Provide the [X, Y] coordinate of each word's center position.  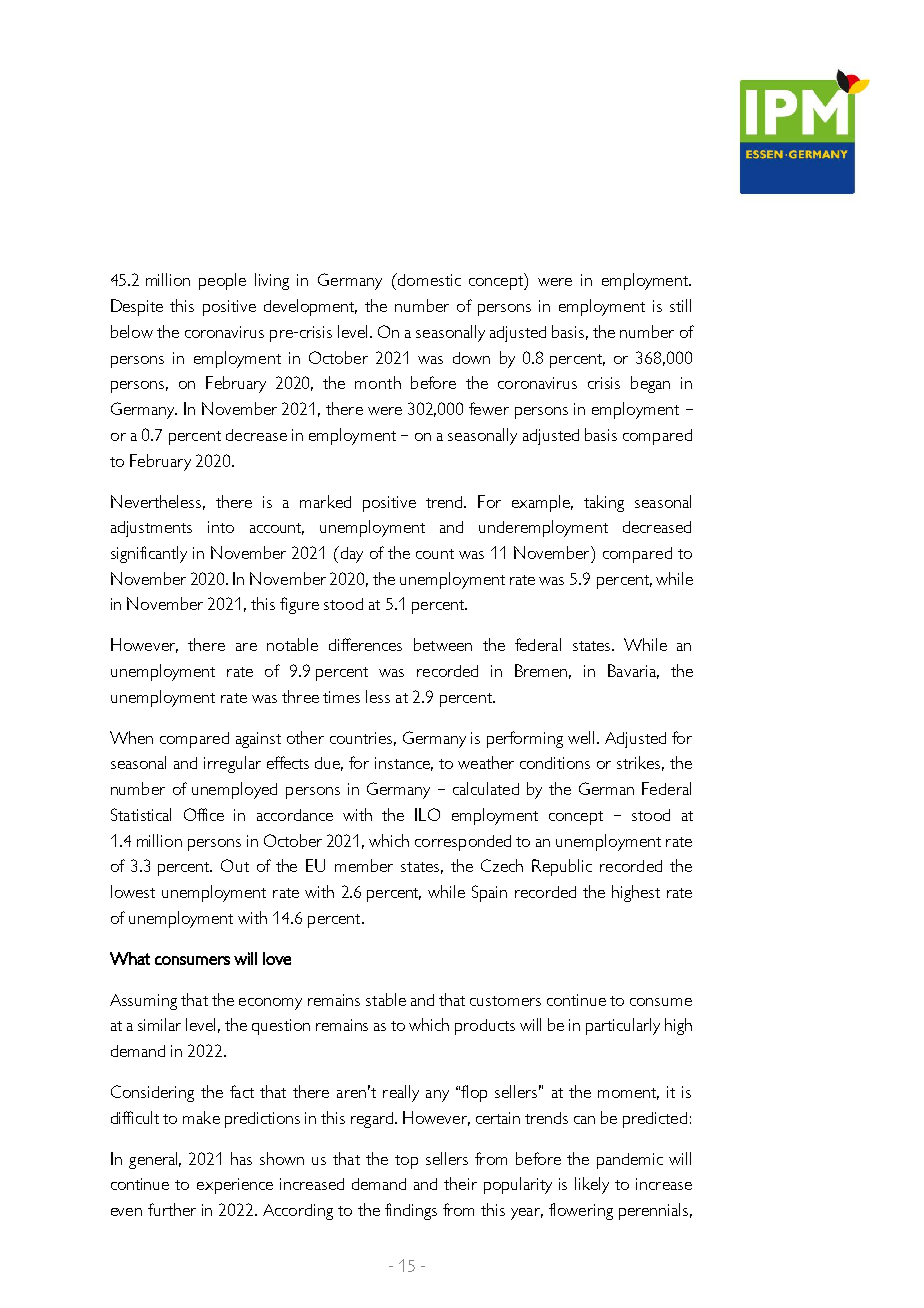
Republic [562, 867]
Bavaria [633, 671]
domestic [428, 279]
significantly [149, 554]
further [172, 1209]
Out [235, 865]
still [680, 305]
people [222, 281]
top [406, 1162]
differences [365, 644]
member [364, 865]
